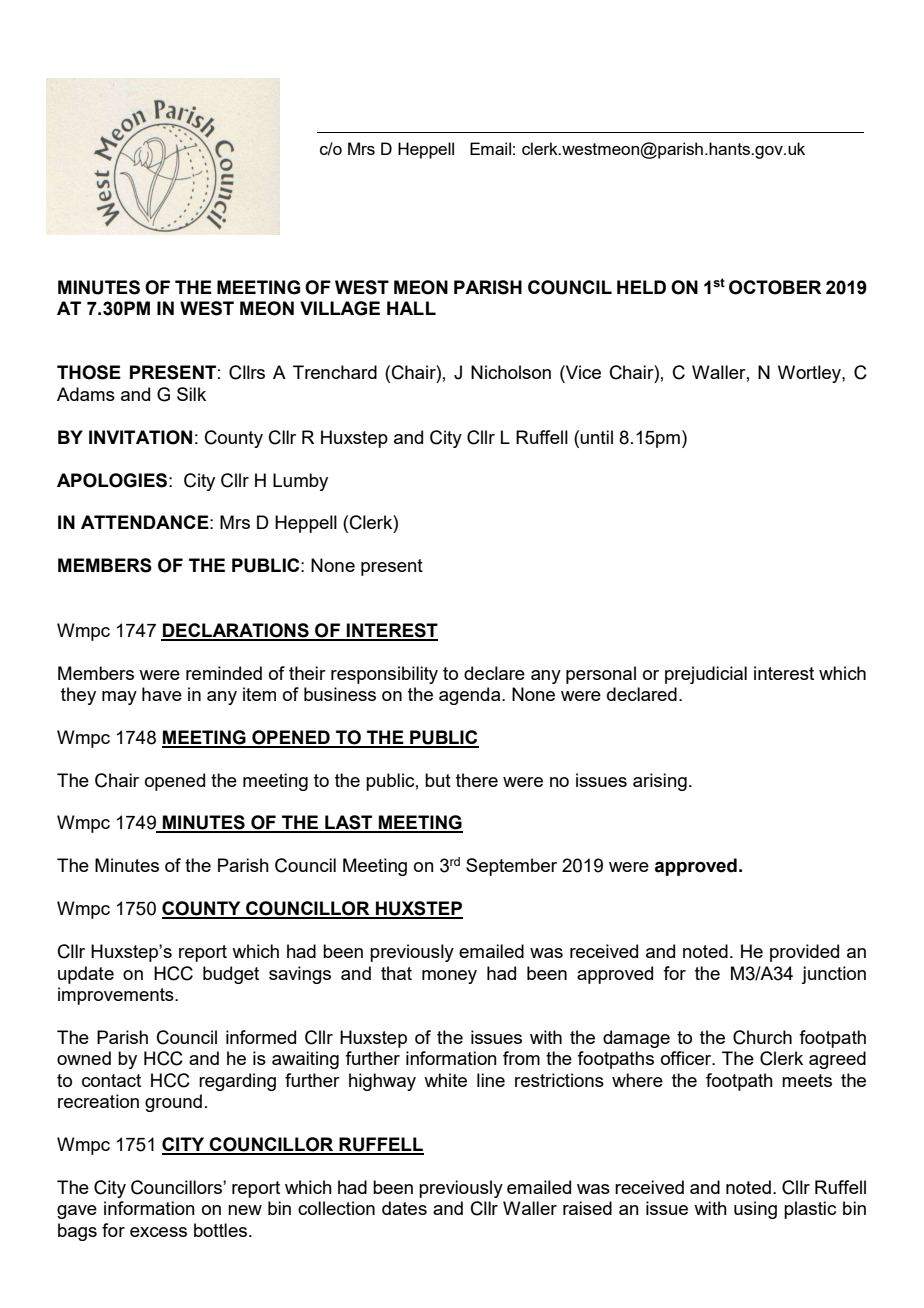  Describe the element at coordinates (224, 673) in the document. I see `reminded` at that location.
